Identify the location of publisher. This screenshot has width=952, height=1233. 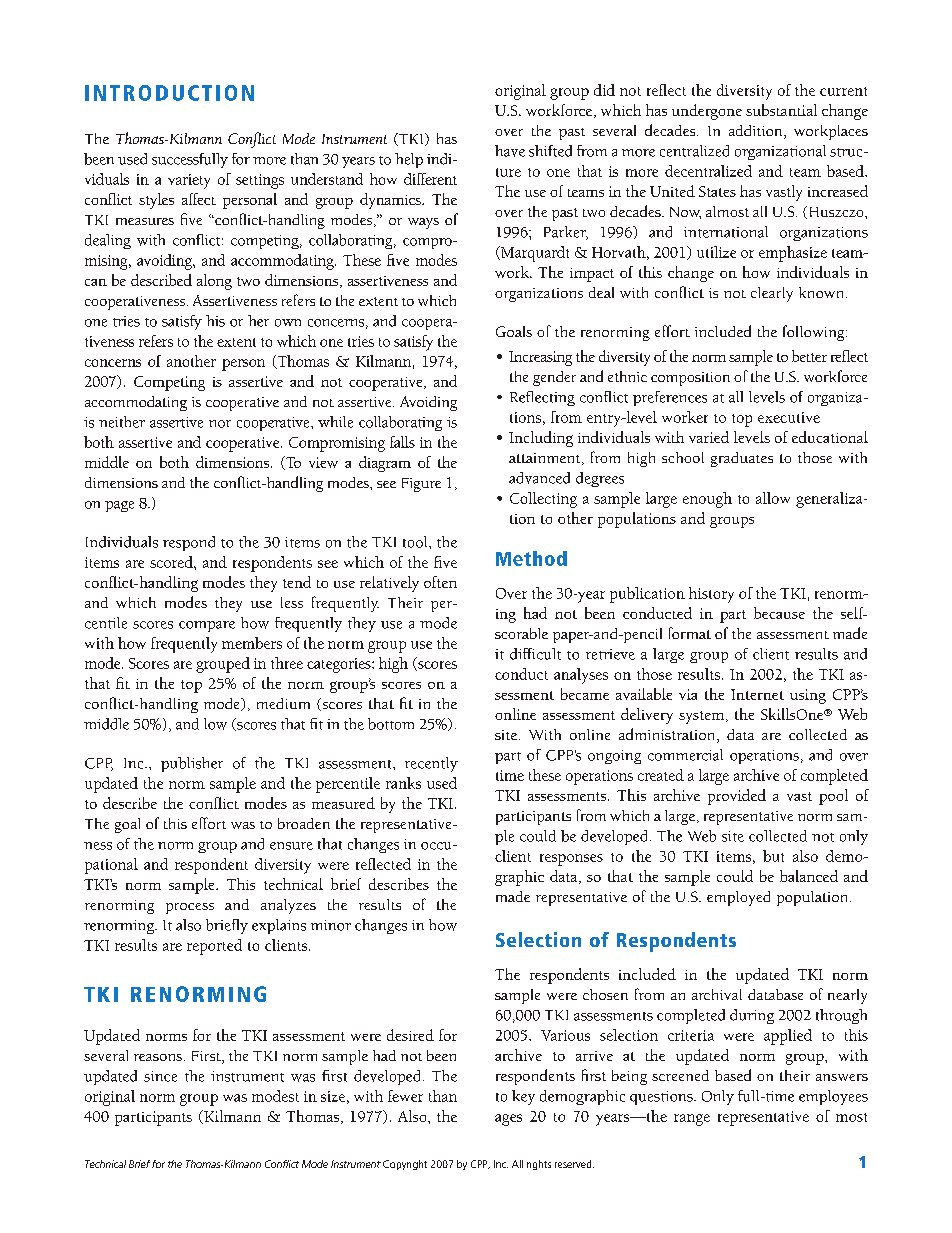
(192, 764).
